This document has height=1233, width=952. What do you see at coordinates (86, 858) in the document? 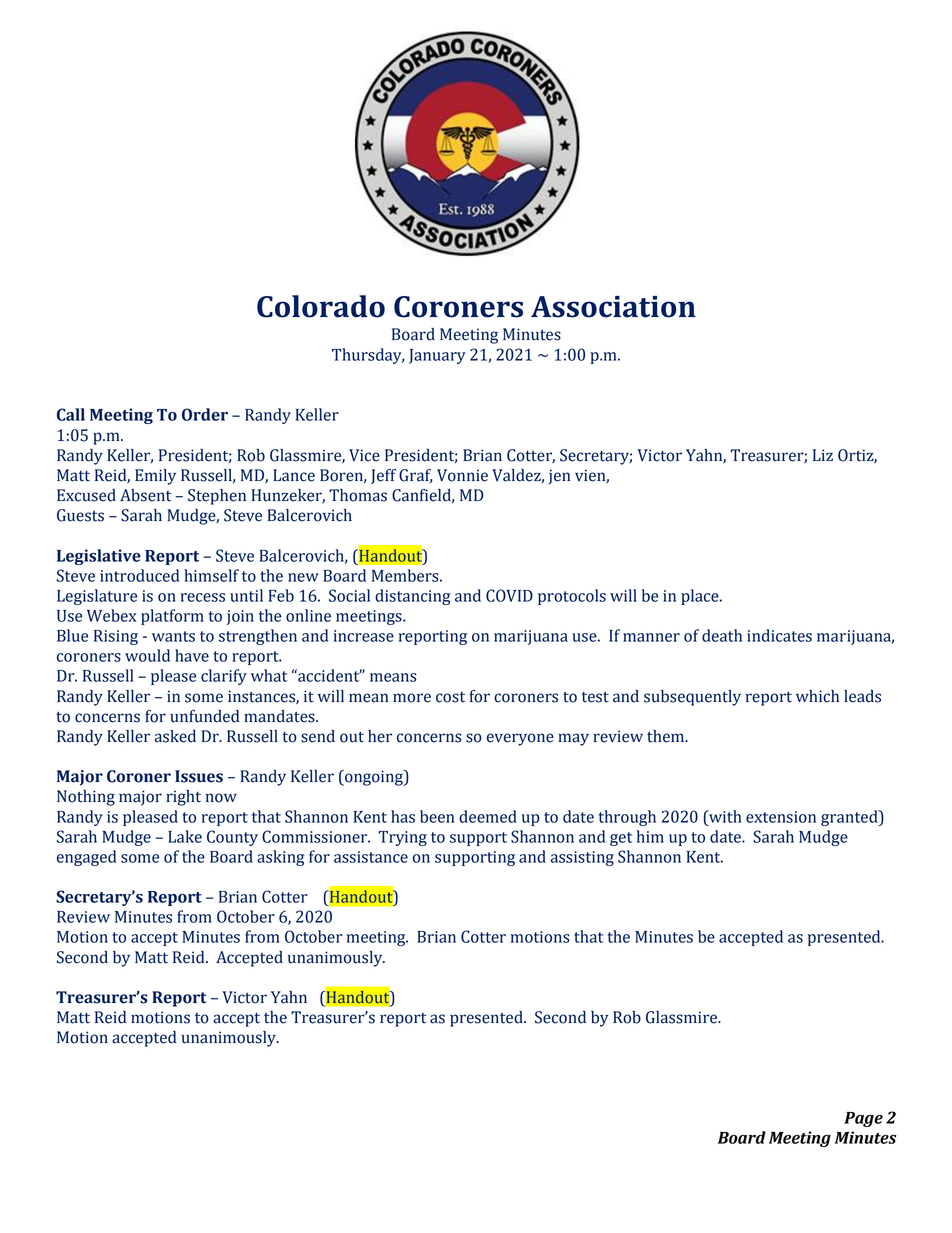
I see `engaged` at bounding box center [86, 858].
